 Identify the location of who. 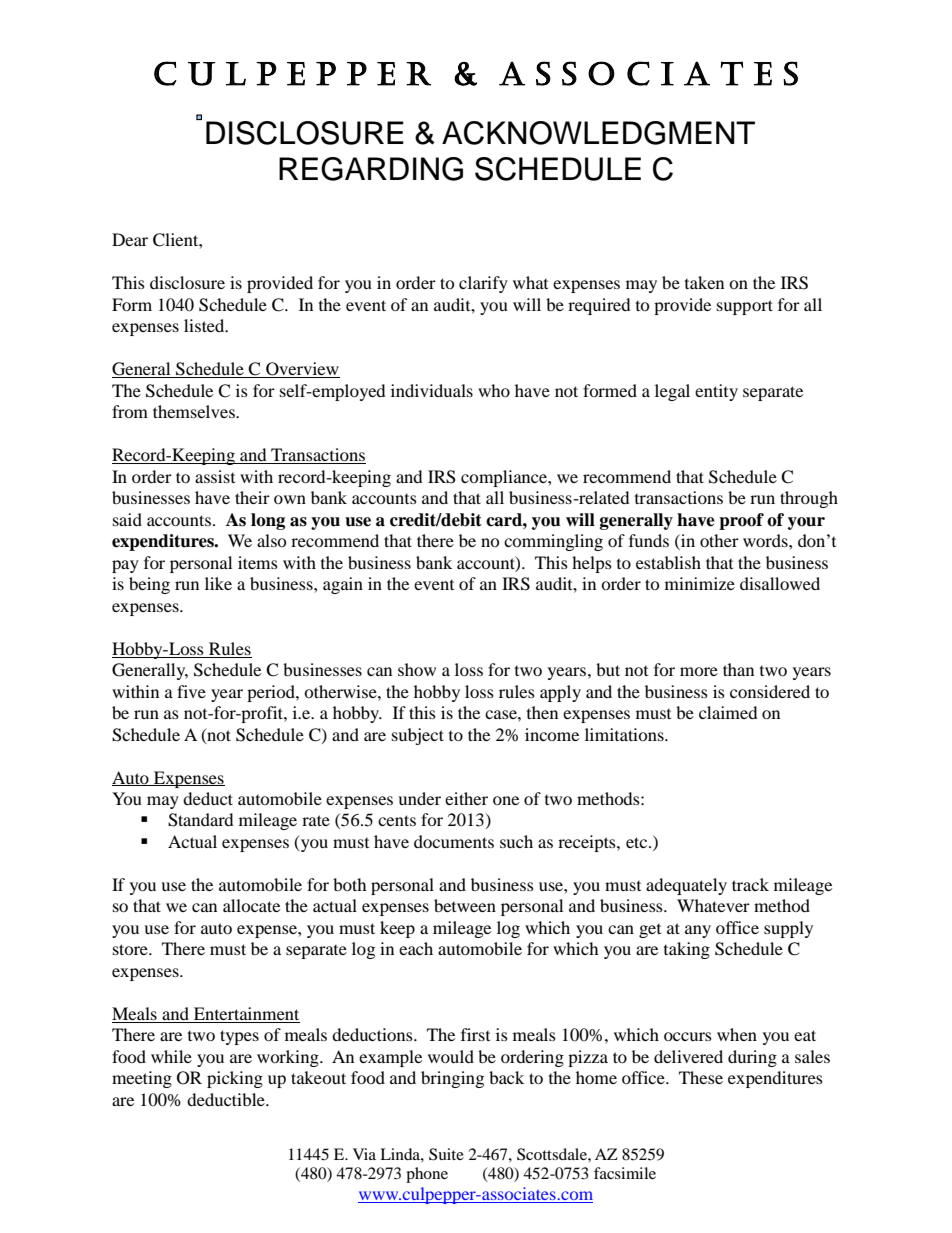
(494, 390).
